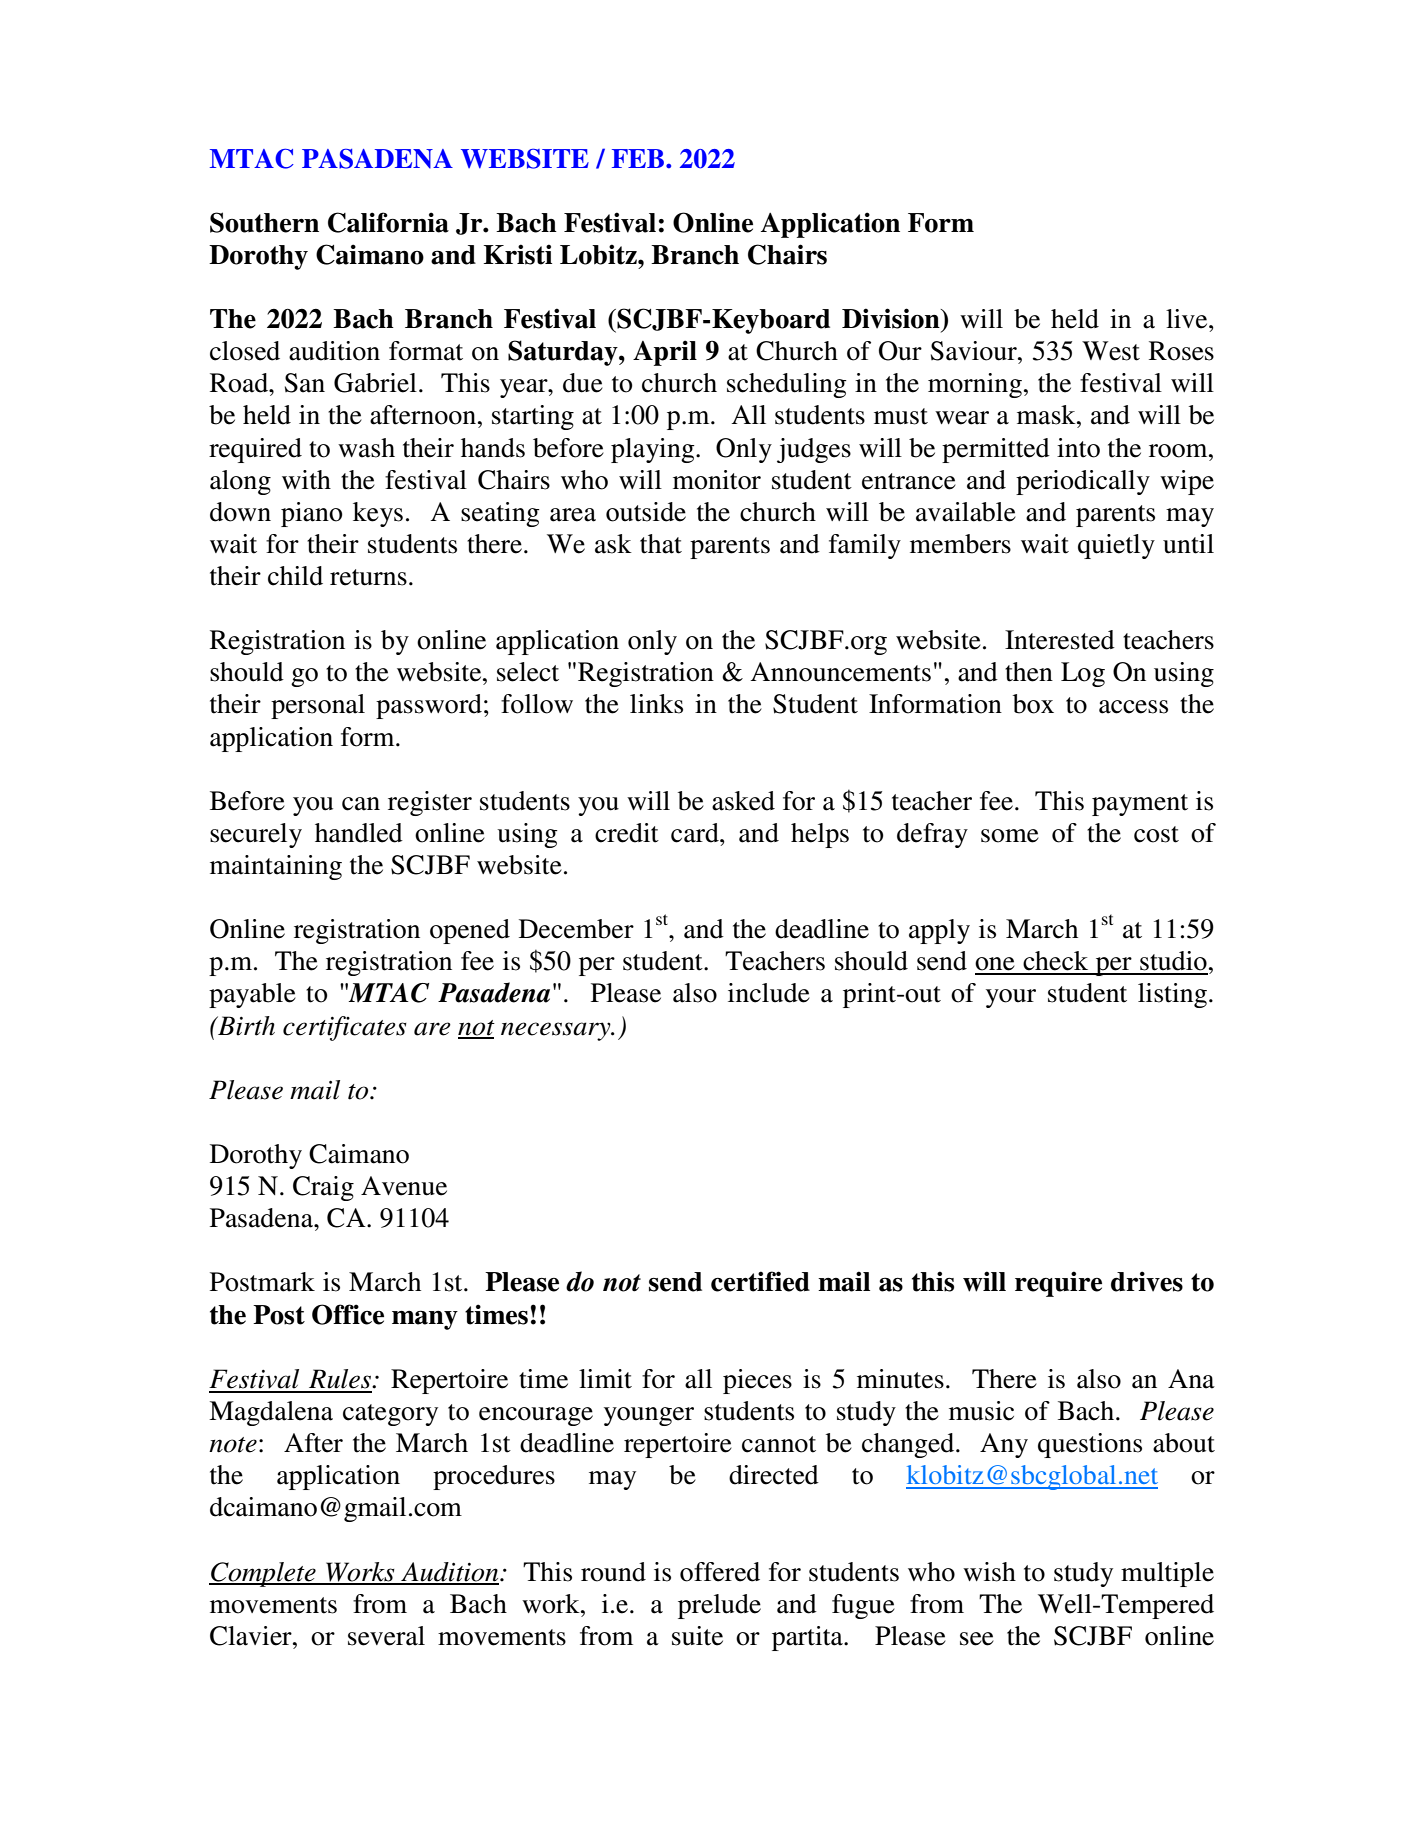 This screenshot has width=1424, height=1843. Describe the element at coordinates (719, 1606) in the screenshot. I see `prelude` at that location.
